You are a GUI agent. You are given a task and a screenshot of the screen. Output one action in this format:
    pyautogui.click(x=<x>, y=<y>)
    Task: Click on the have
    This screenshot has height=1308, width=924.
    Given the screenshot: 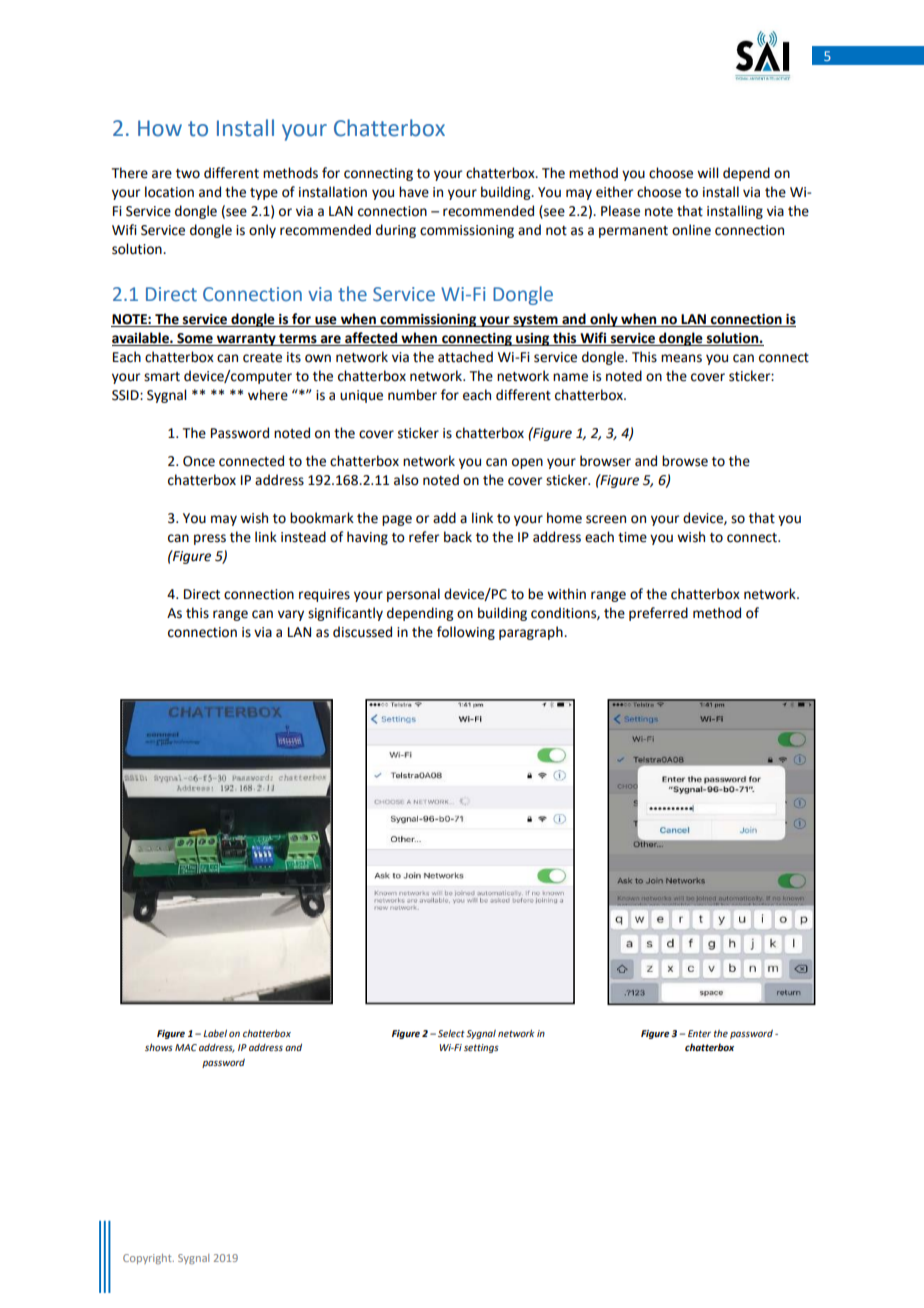 What is the action you would take?
    pyautogui.click(x=414, y=192)
